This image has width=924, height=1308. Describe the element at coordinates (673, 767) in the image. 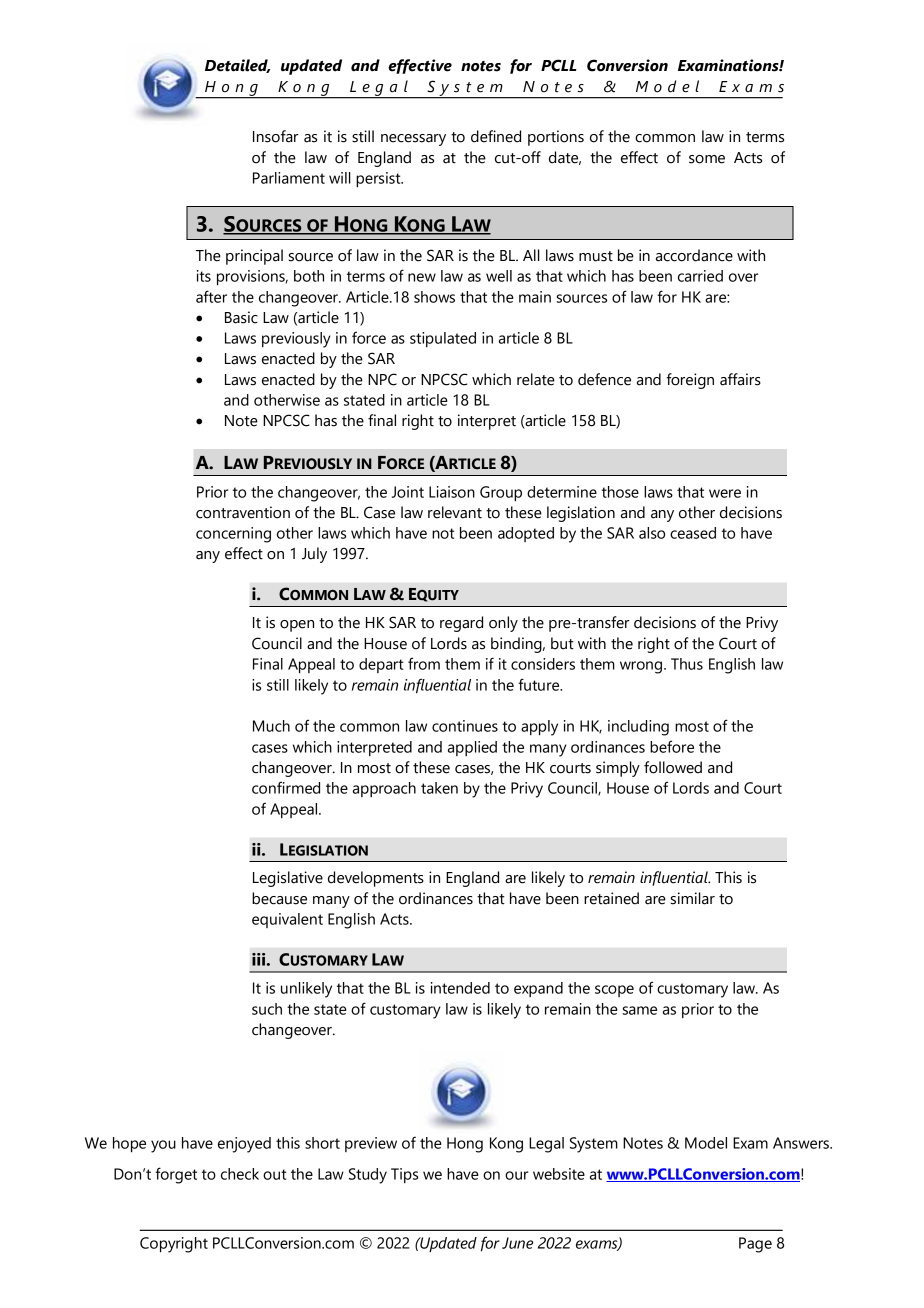

I see `followed` at that location.
